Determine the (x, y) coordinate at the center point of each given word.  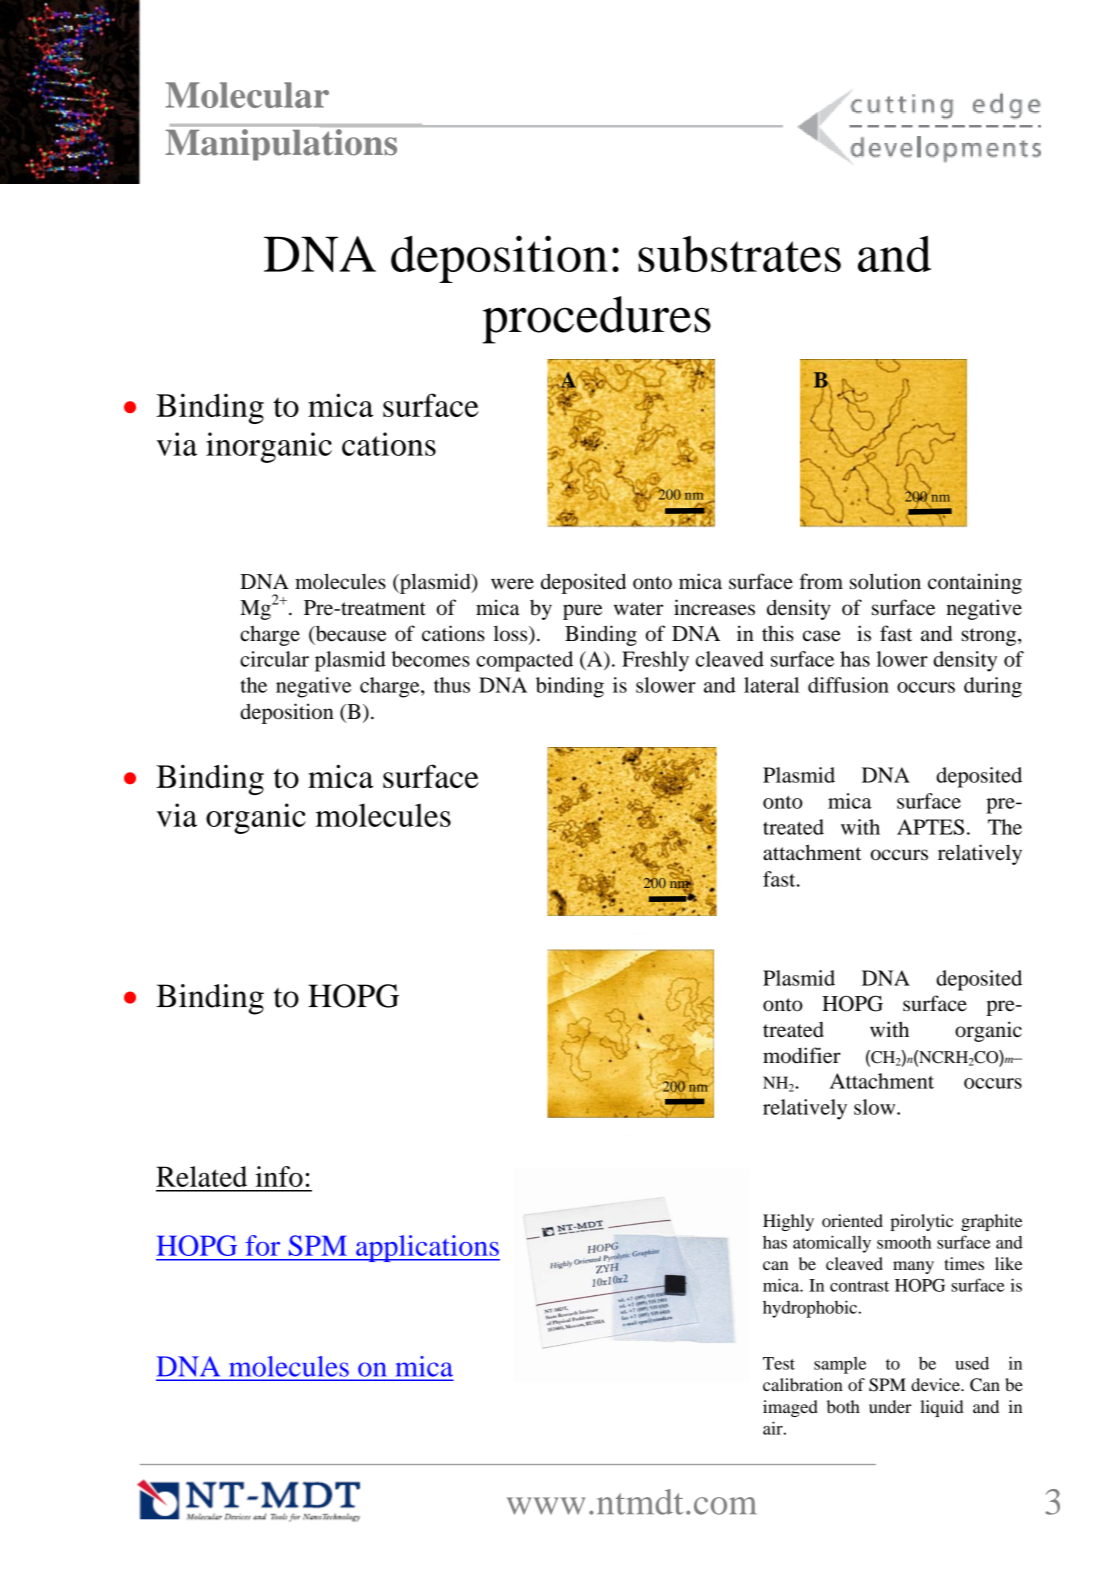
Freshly (655, 661)
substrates (739, 254)
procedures (596, 320)
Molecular (247, 95)
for (263, 1245)
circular (274, 659)
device (936, 1384)
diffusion (848, 685)
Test (779, 1363)
